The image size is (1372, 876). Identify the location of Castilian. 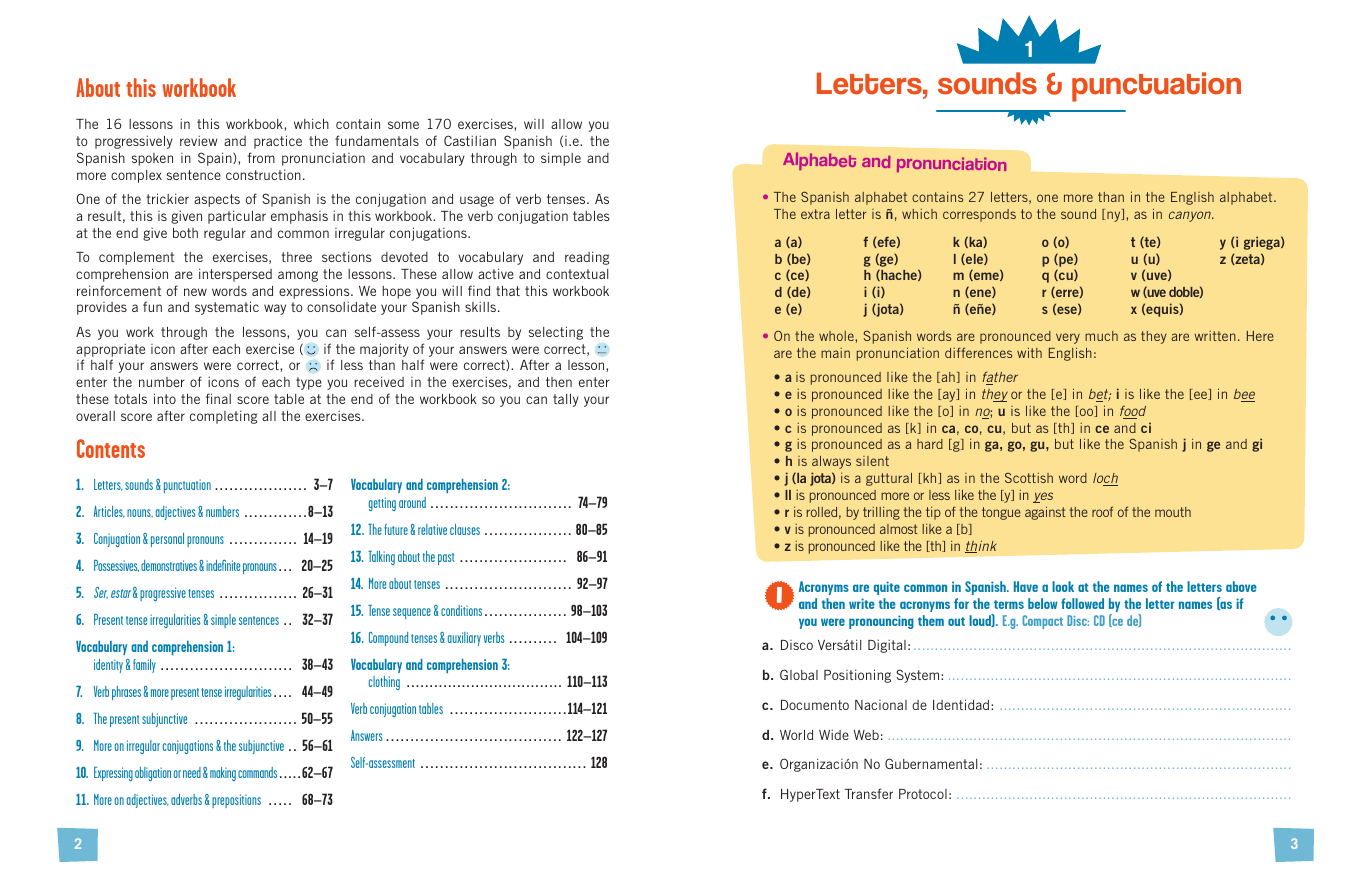
(470, 140).
